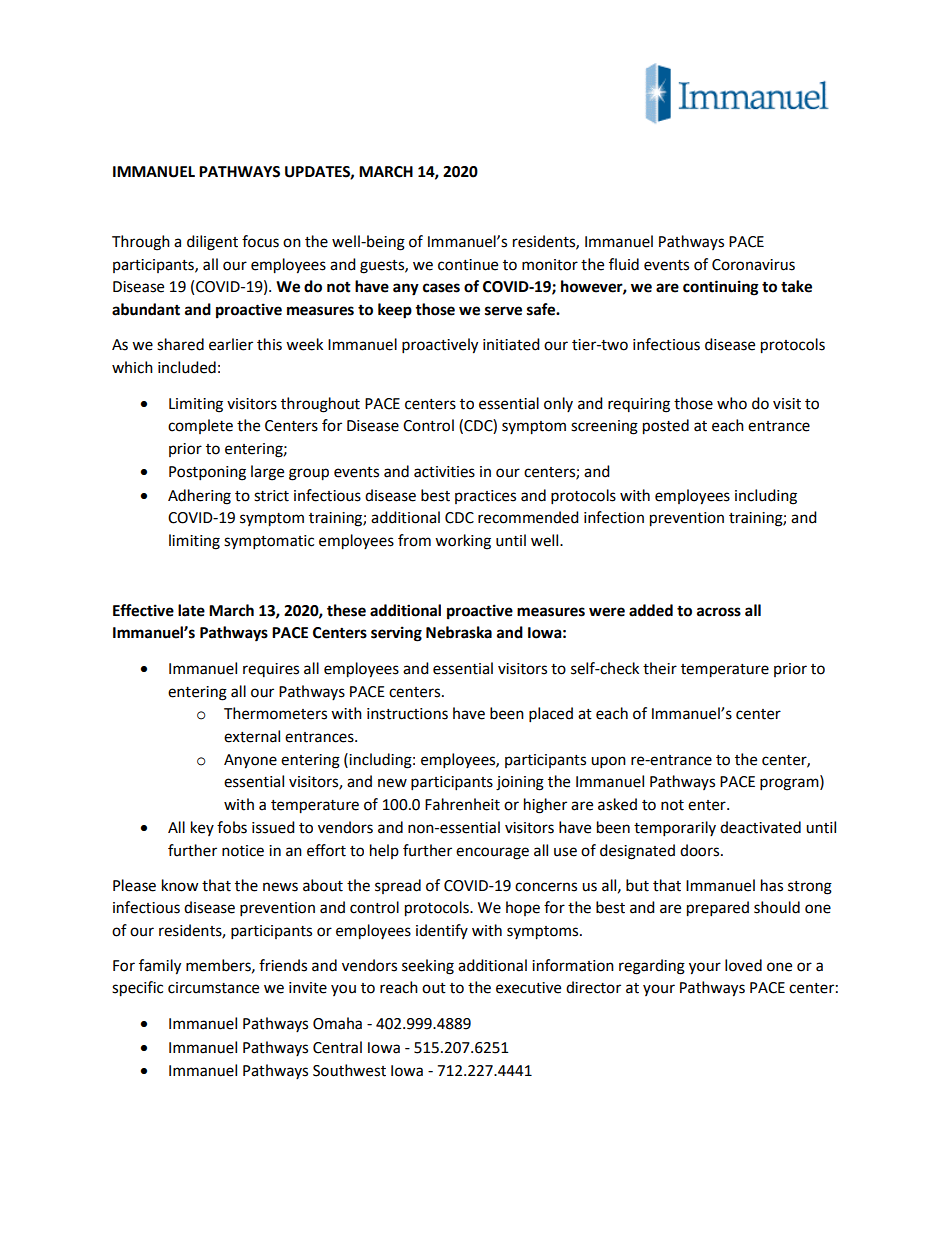 This screenshot has height=1233, width=952. Describe the element at coordinates (753, 265) in the screenshot. I see `Coronavirus` at that location.
